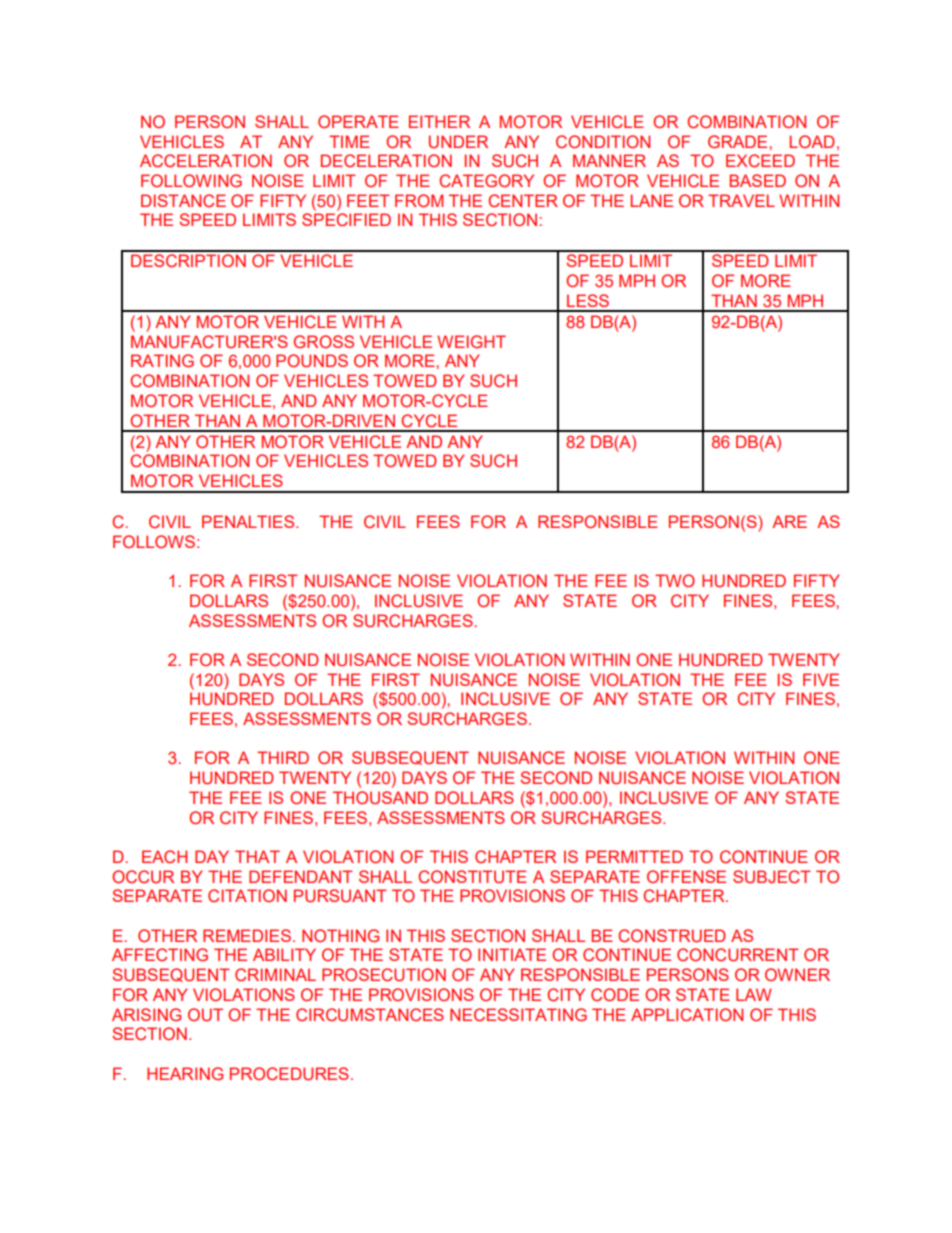 The width and height of the screenshot is (952, 1233). What do you see at coordinates (789, 521) in the screenshot?
I see `ARE` at bounding box center [789, 521].
